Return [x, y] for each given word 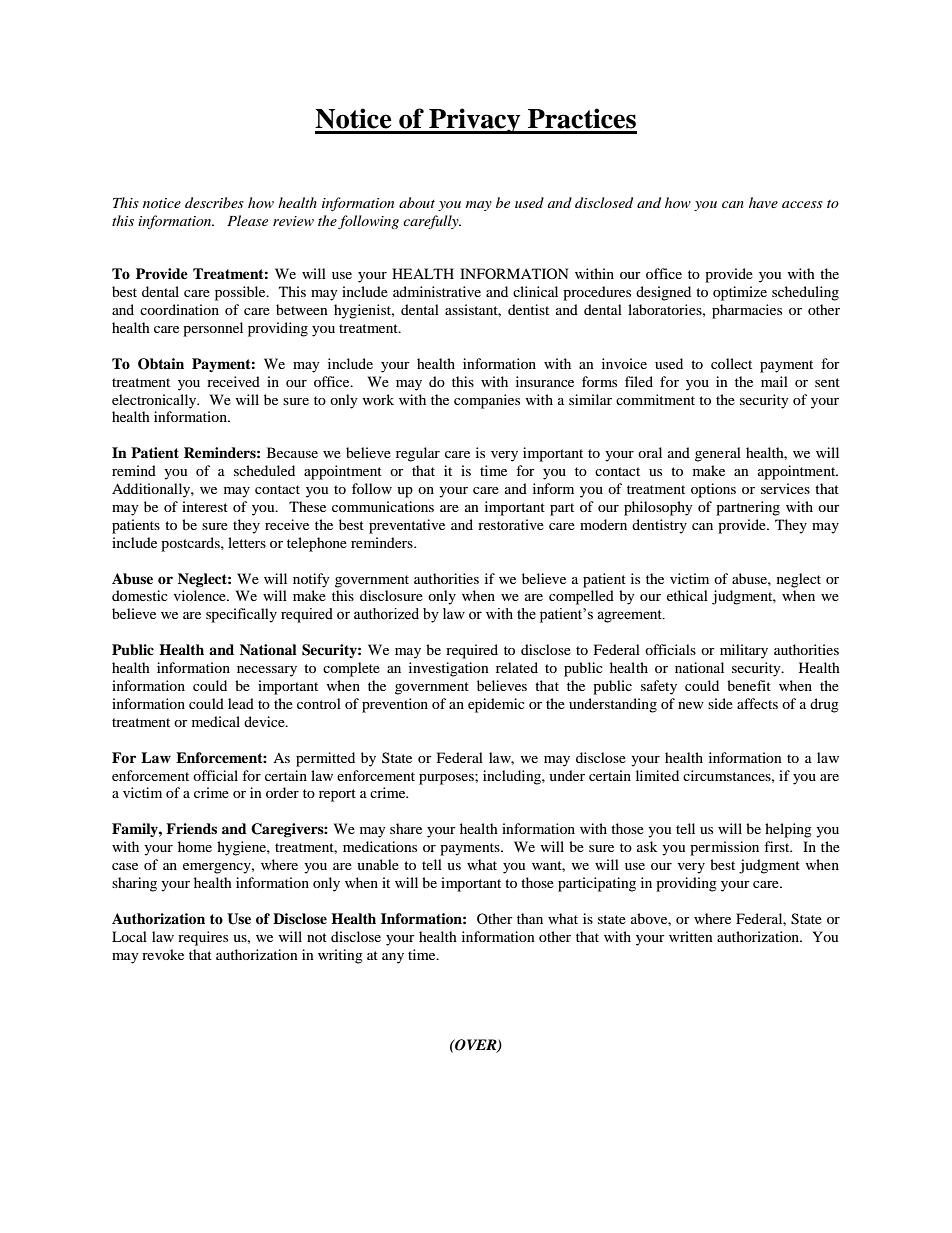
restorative [511, 524]
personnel [213, 329]
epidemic [496, 705]
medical [216, 721]
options [713, 490]
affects [757, 703]
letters [247, 542]
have [763, 202]
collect [731, 363]
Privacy [475, 121]
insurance [545, 381]
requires [203, 938]
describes [214, 202]
